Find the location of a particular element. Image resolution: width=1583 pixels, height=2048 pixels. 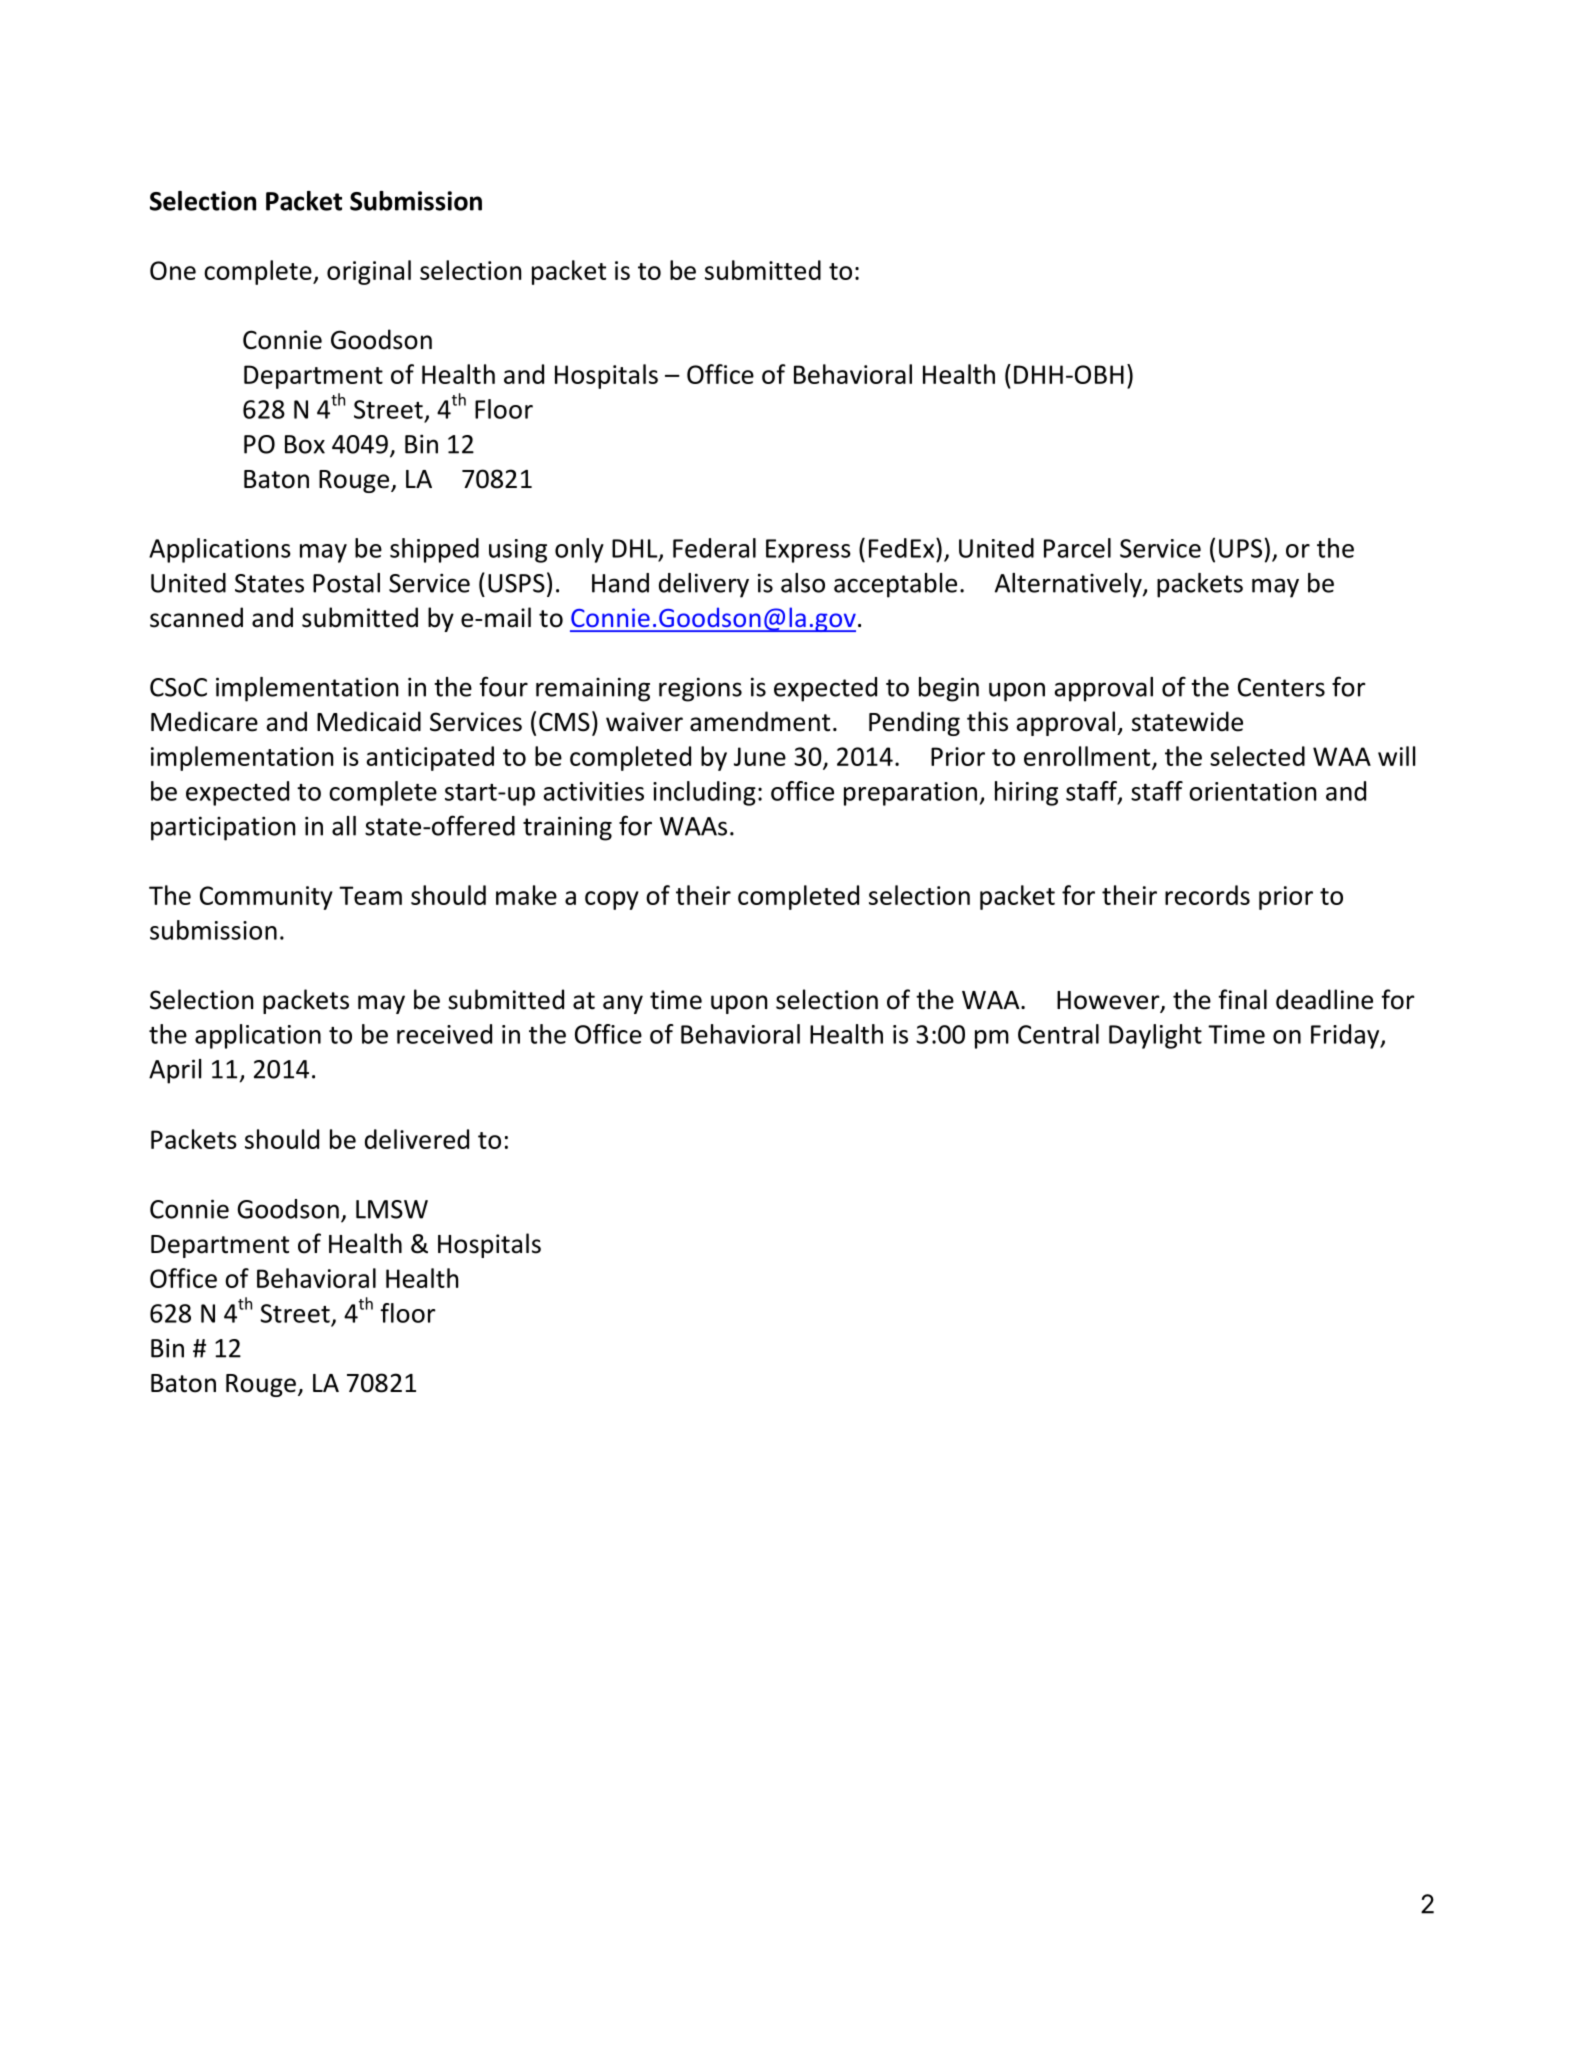

orientation is located at coordinates (1252, 791).
